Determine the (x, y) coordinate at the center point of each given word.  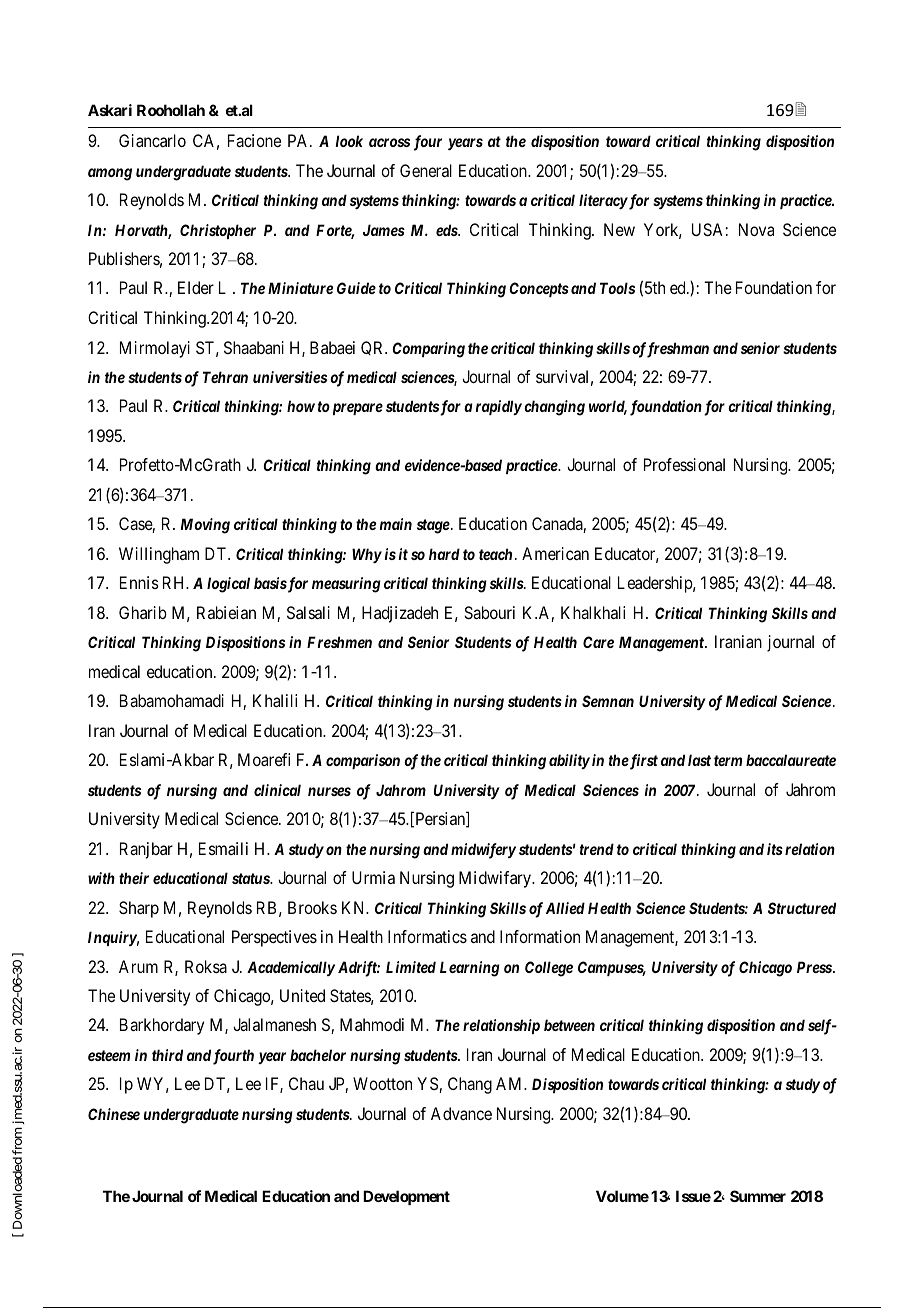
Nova (756, 229)
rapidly (498, 407)
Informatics (427, 936)
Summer (758, 1196)
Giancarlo (152, 140)
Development (406, 1197)
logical (228, 585)
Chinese (114, 1114)
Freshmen (339, 642)
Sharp (139, 909)
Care (598, 642)
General (426, 170)
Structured (802, 908)
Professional (684, 464)
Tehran (225, 377)
